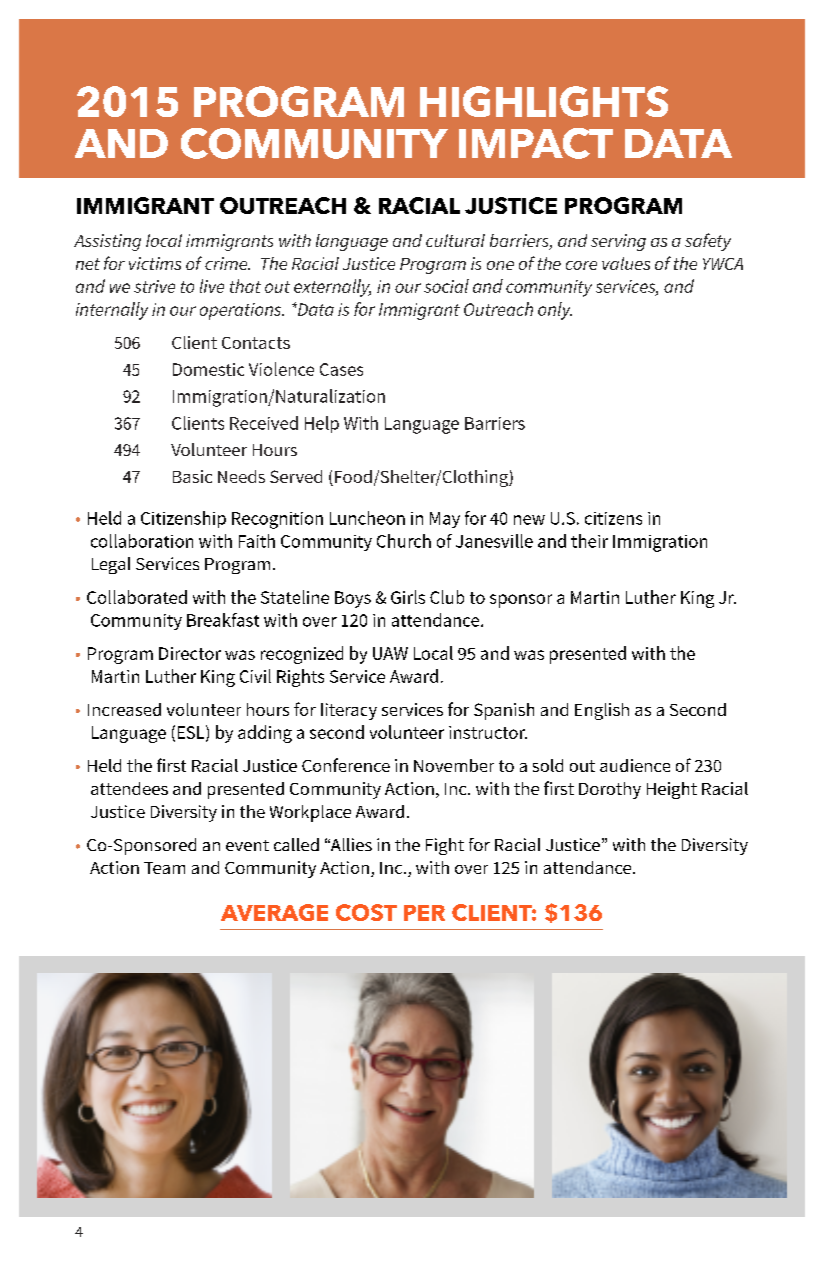  I want to click on Team, so click(164, 868).
